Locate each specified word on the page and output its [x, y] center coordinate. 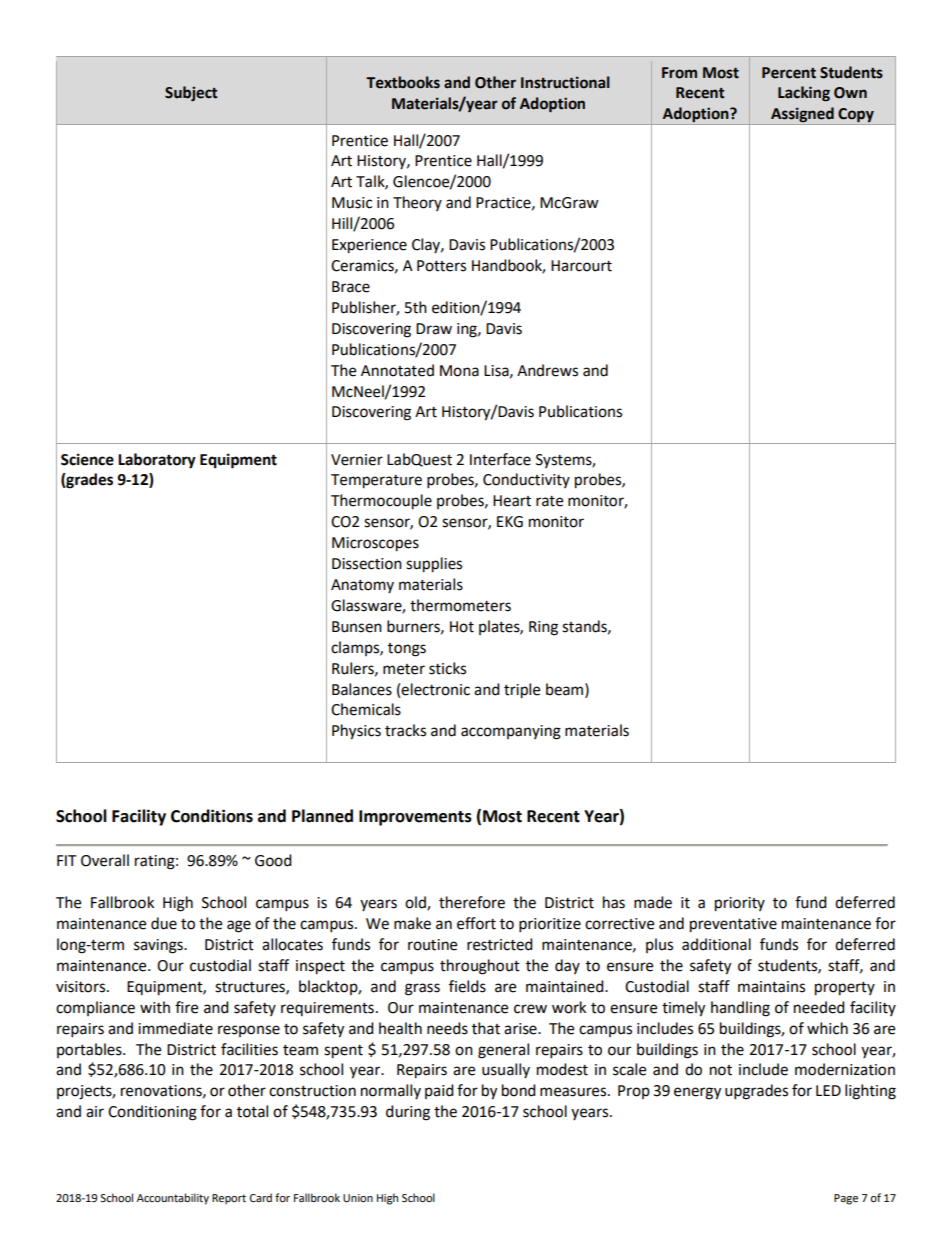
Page [846, 1199]
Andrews [547, 370]
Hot [462, 627]
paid [439, 1091]
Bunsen [357, 627]
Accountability [173, 1199]
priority [740, 904]
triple [522, 691]
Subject [191, 93]
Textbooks [403, 82]
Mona [459, 371]
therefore [472, 902]
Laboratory [157, 461]
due [164, 923]
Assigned [802, 116]
